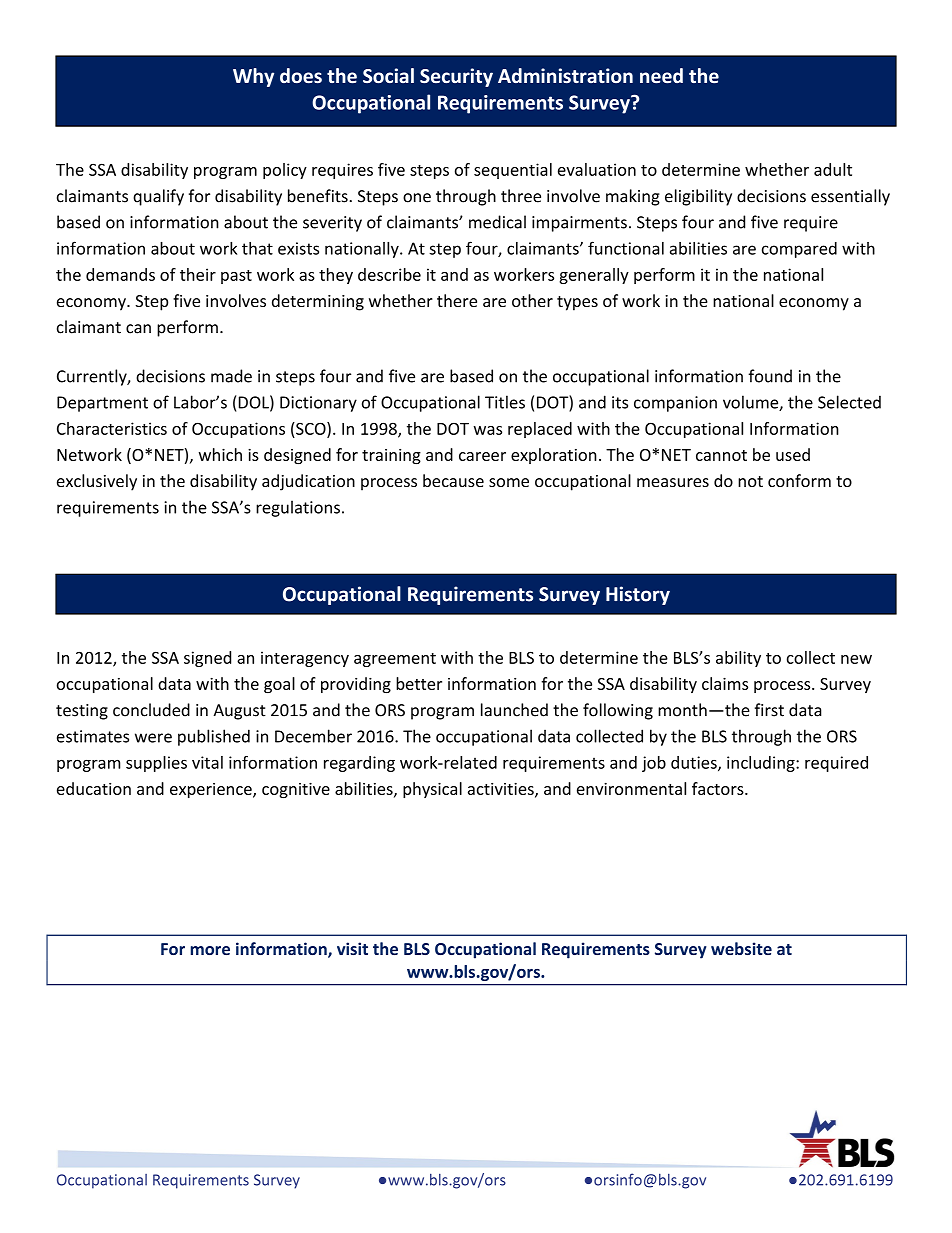 The height and width of the screenshot is (1233, 952). I want to click on agreement, so click(395, 660).
